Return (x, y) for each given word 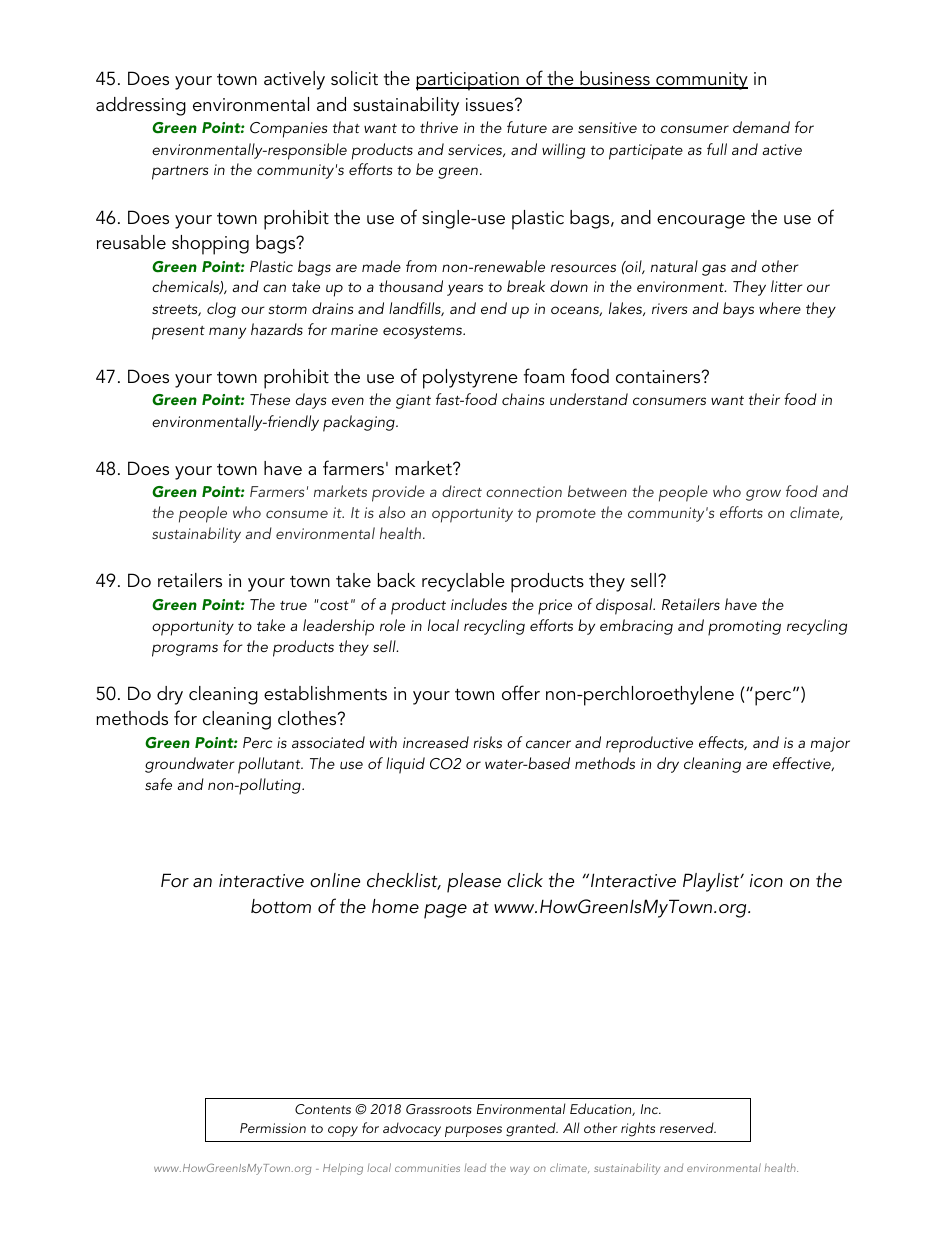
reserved (688, 1127)
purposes (473, 1131)
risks (487, 742)
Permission (273, 1128)
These (270, 399)
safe (158, 784)
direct (462, 491)
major (830, 744)
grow (763, 495)
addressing (141, 106)
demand (761, 127)
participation (468, 81)
